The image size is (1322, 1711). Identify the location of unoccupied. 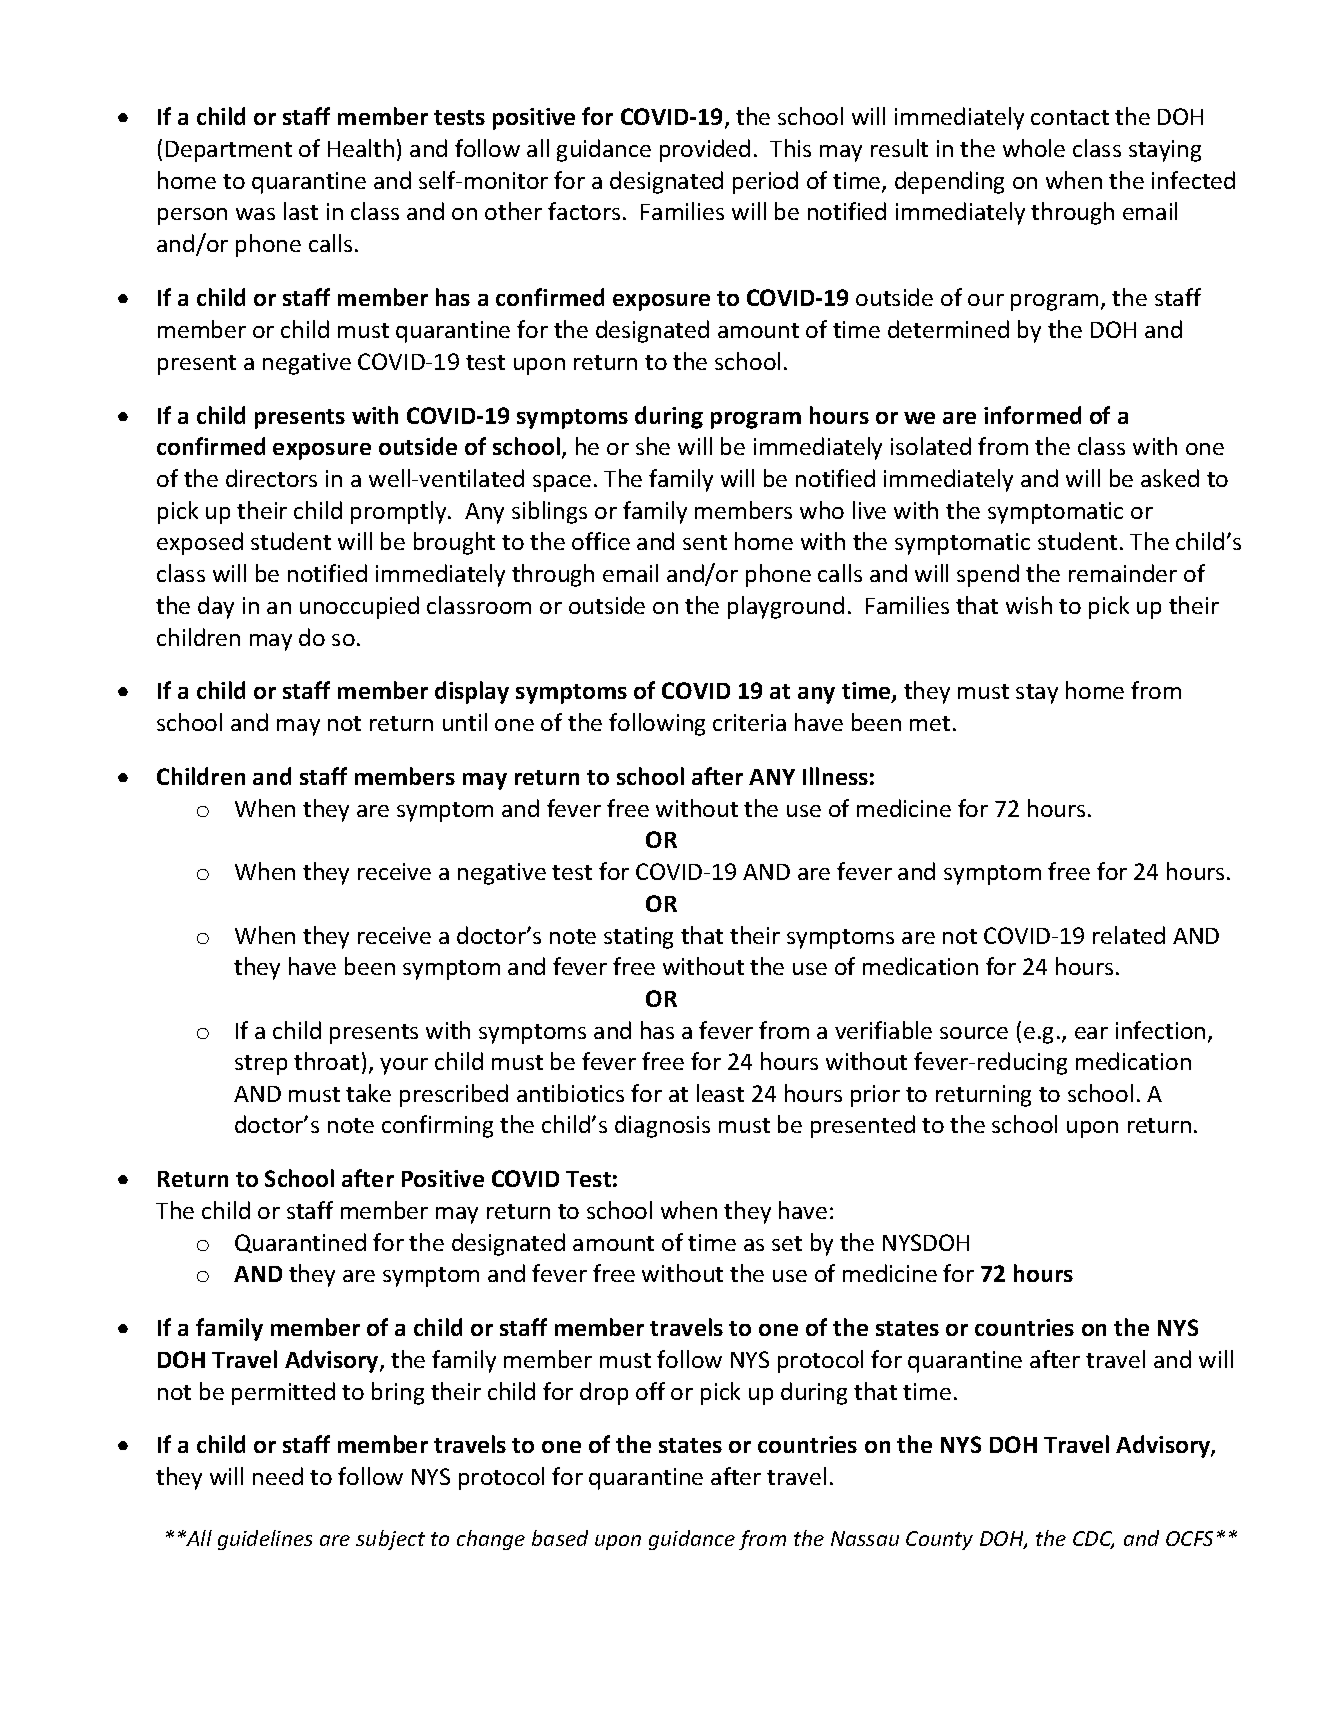
(359, 607).
